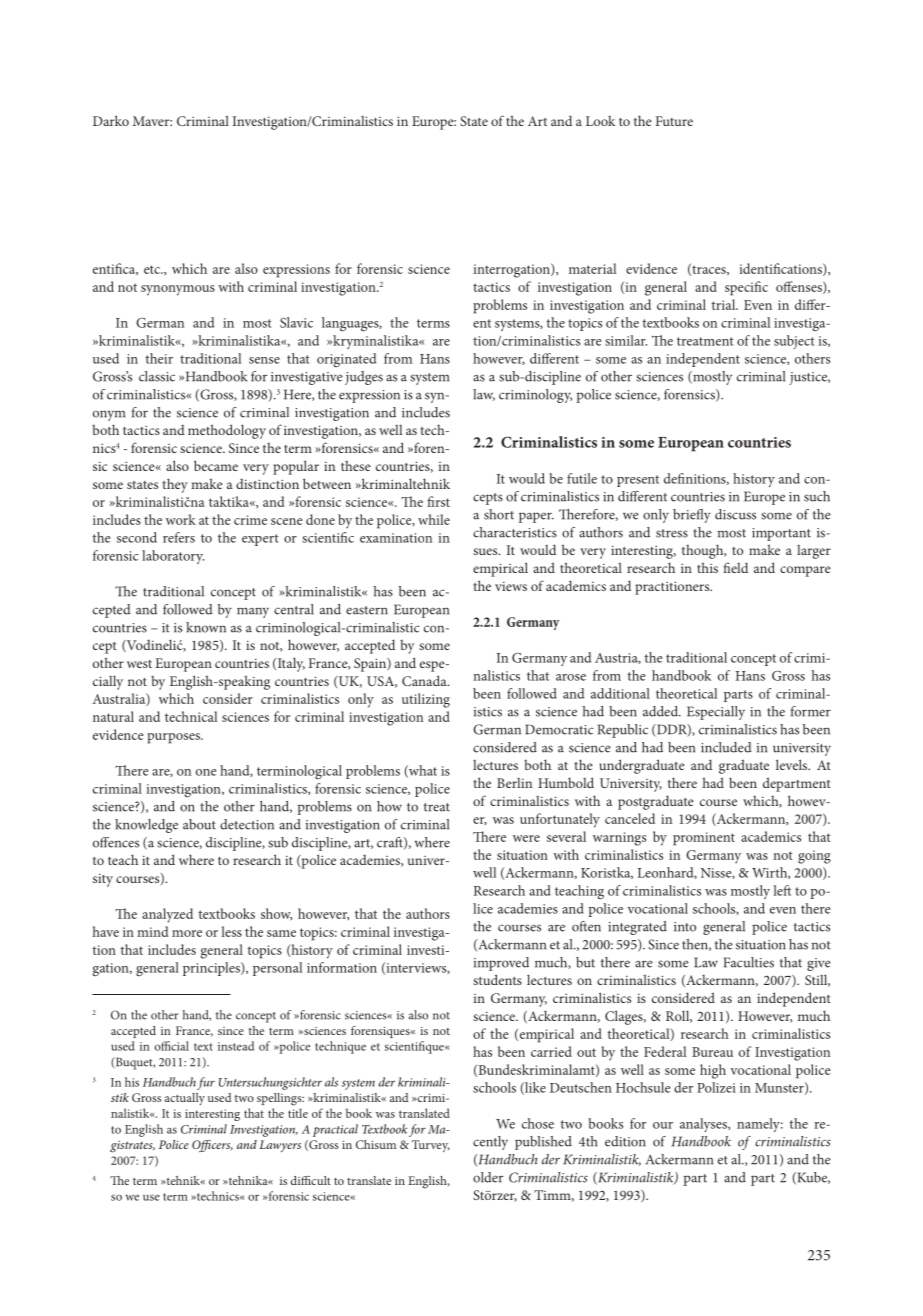  Describe the element at coordinates (206, 627) in the page. I see `known` at that location.
